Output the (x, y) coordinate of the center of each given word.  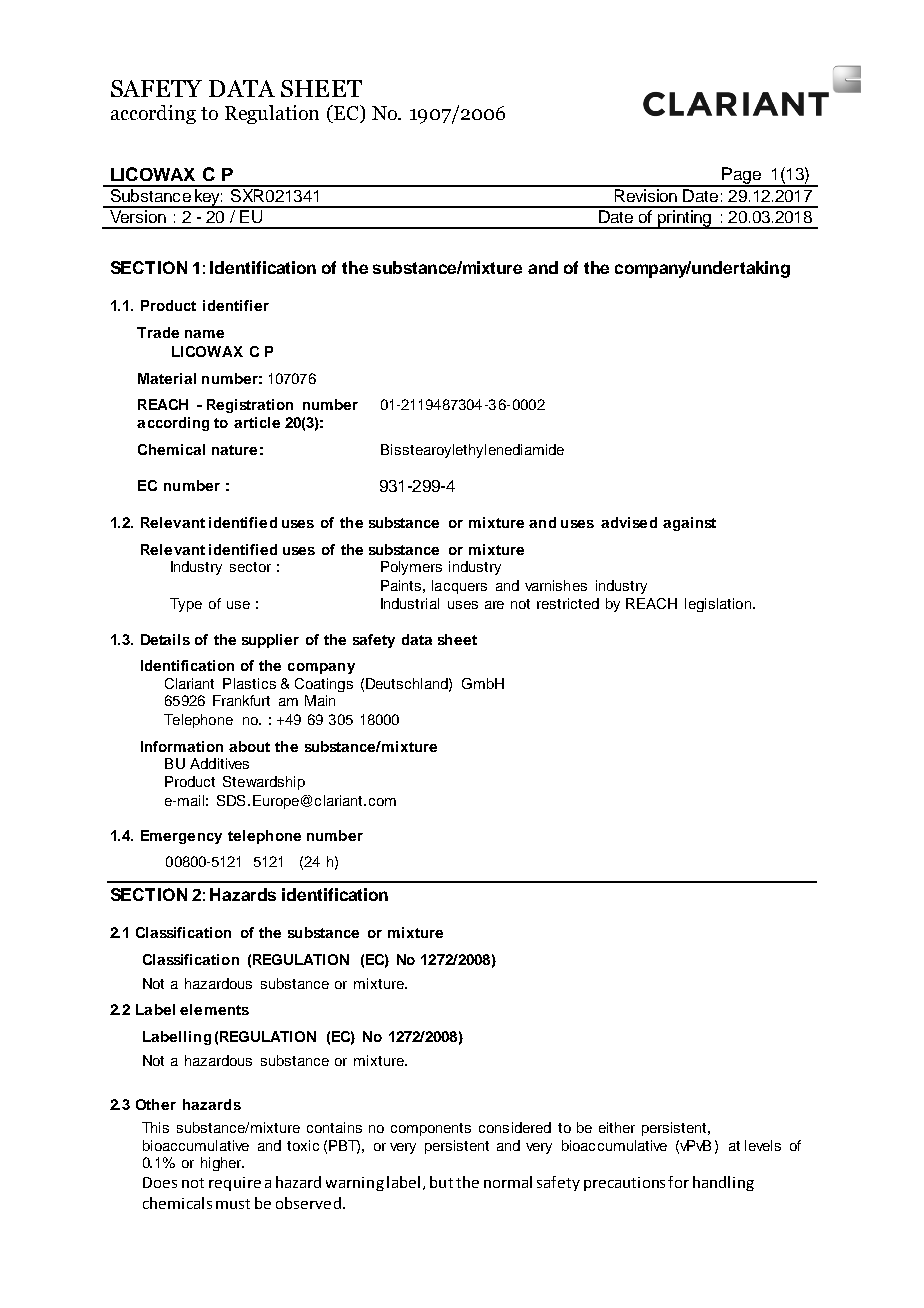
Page (741, 176)
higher (222, 1164)
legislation (718, 605)
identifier (236, 305)
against (689, 524)
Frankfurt (241, 700)
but (441, 1182)
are (494, 605)
